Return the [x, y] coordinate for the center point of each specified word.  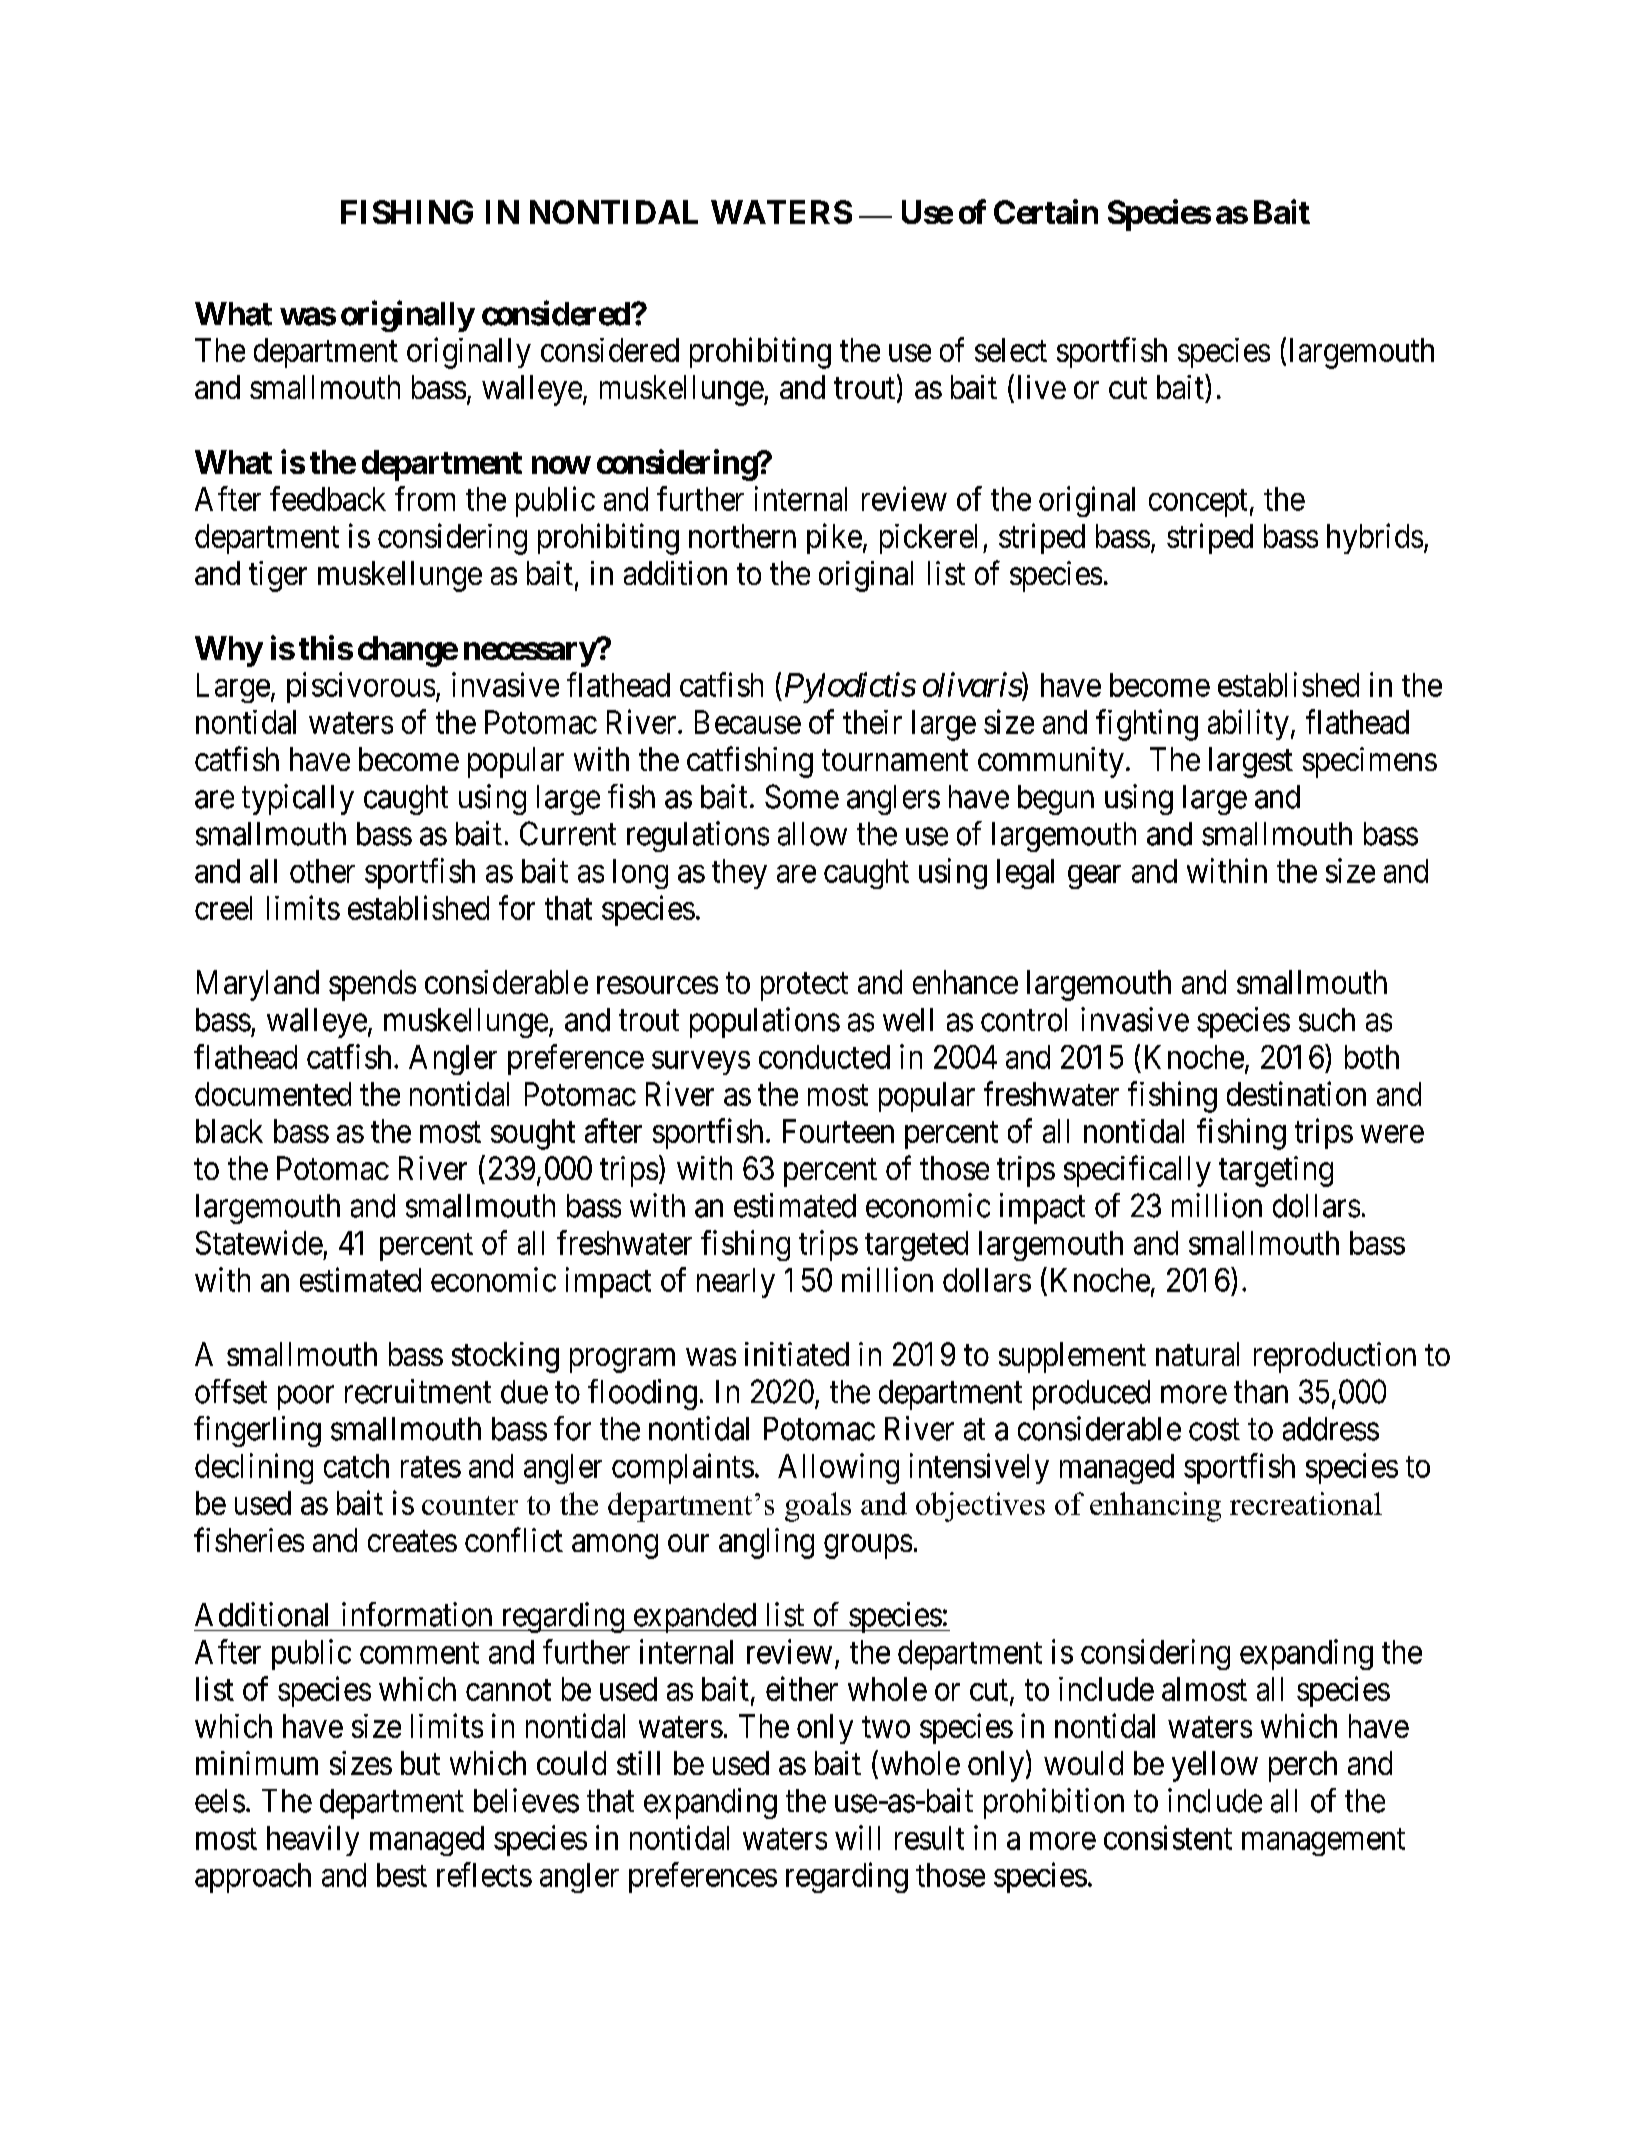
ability [1248, 724]
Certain [1046, 211]
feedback [328, 498]
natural [1197, 1354]
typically [298, 799]
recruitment [418, 1391]
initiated [797, 1354]
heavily [313, 1840]
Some [802, 796]
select [1011, 350]
